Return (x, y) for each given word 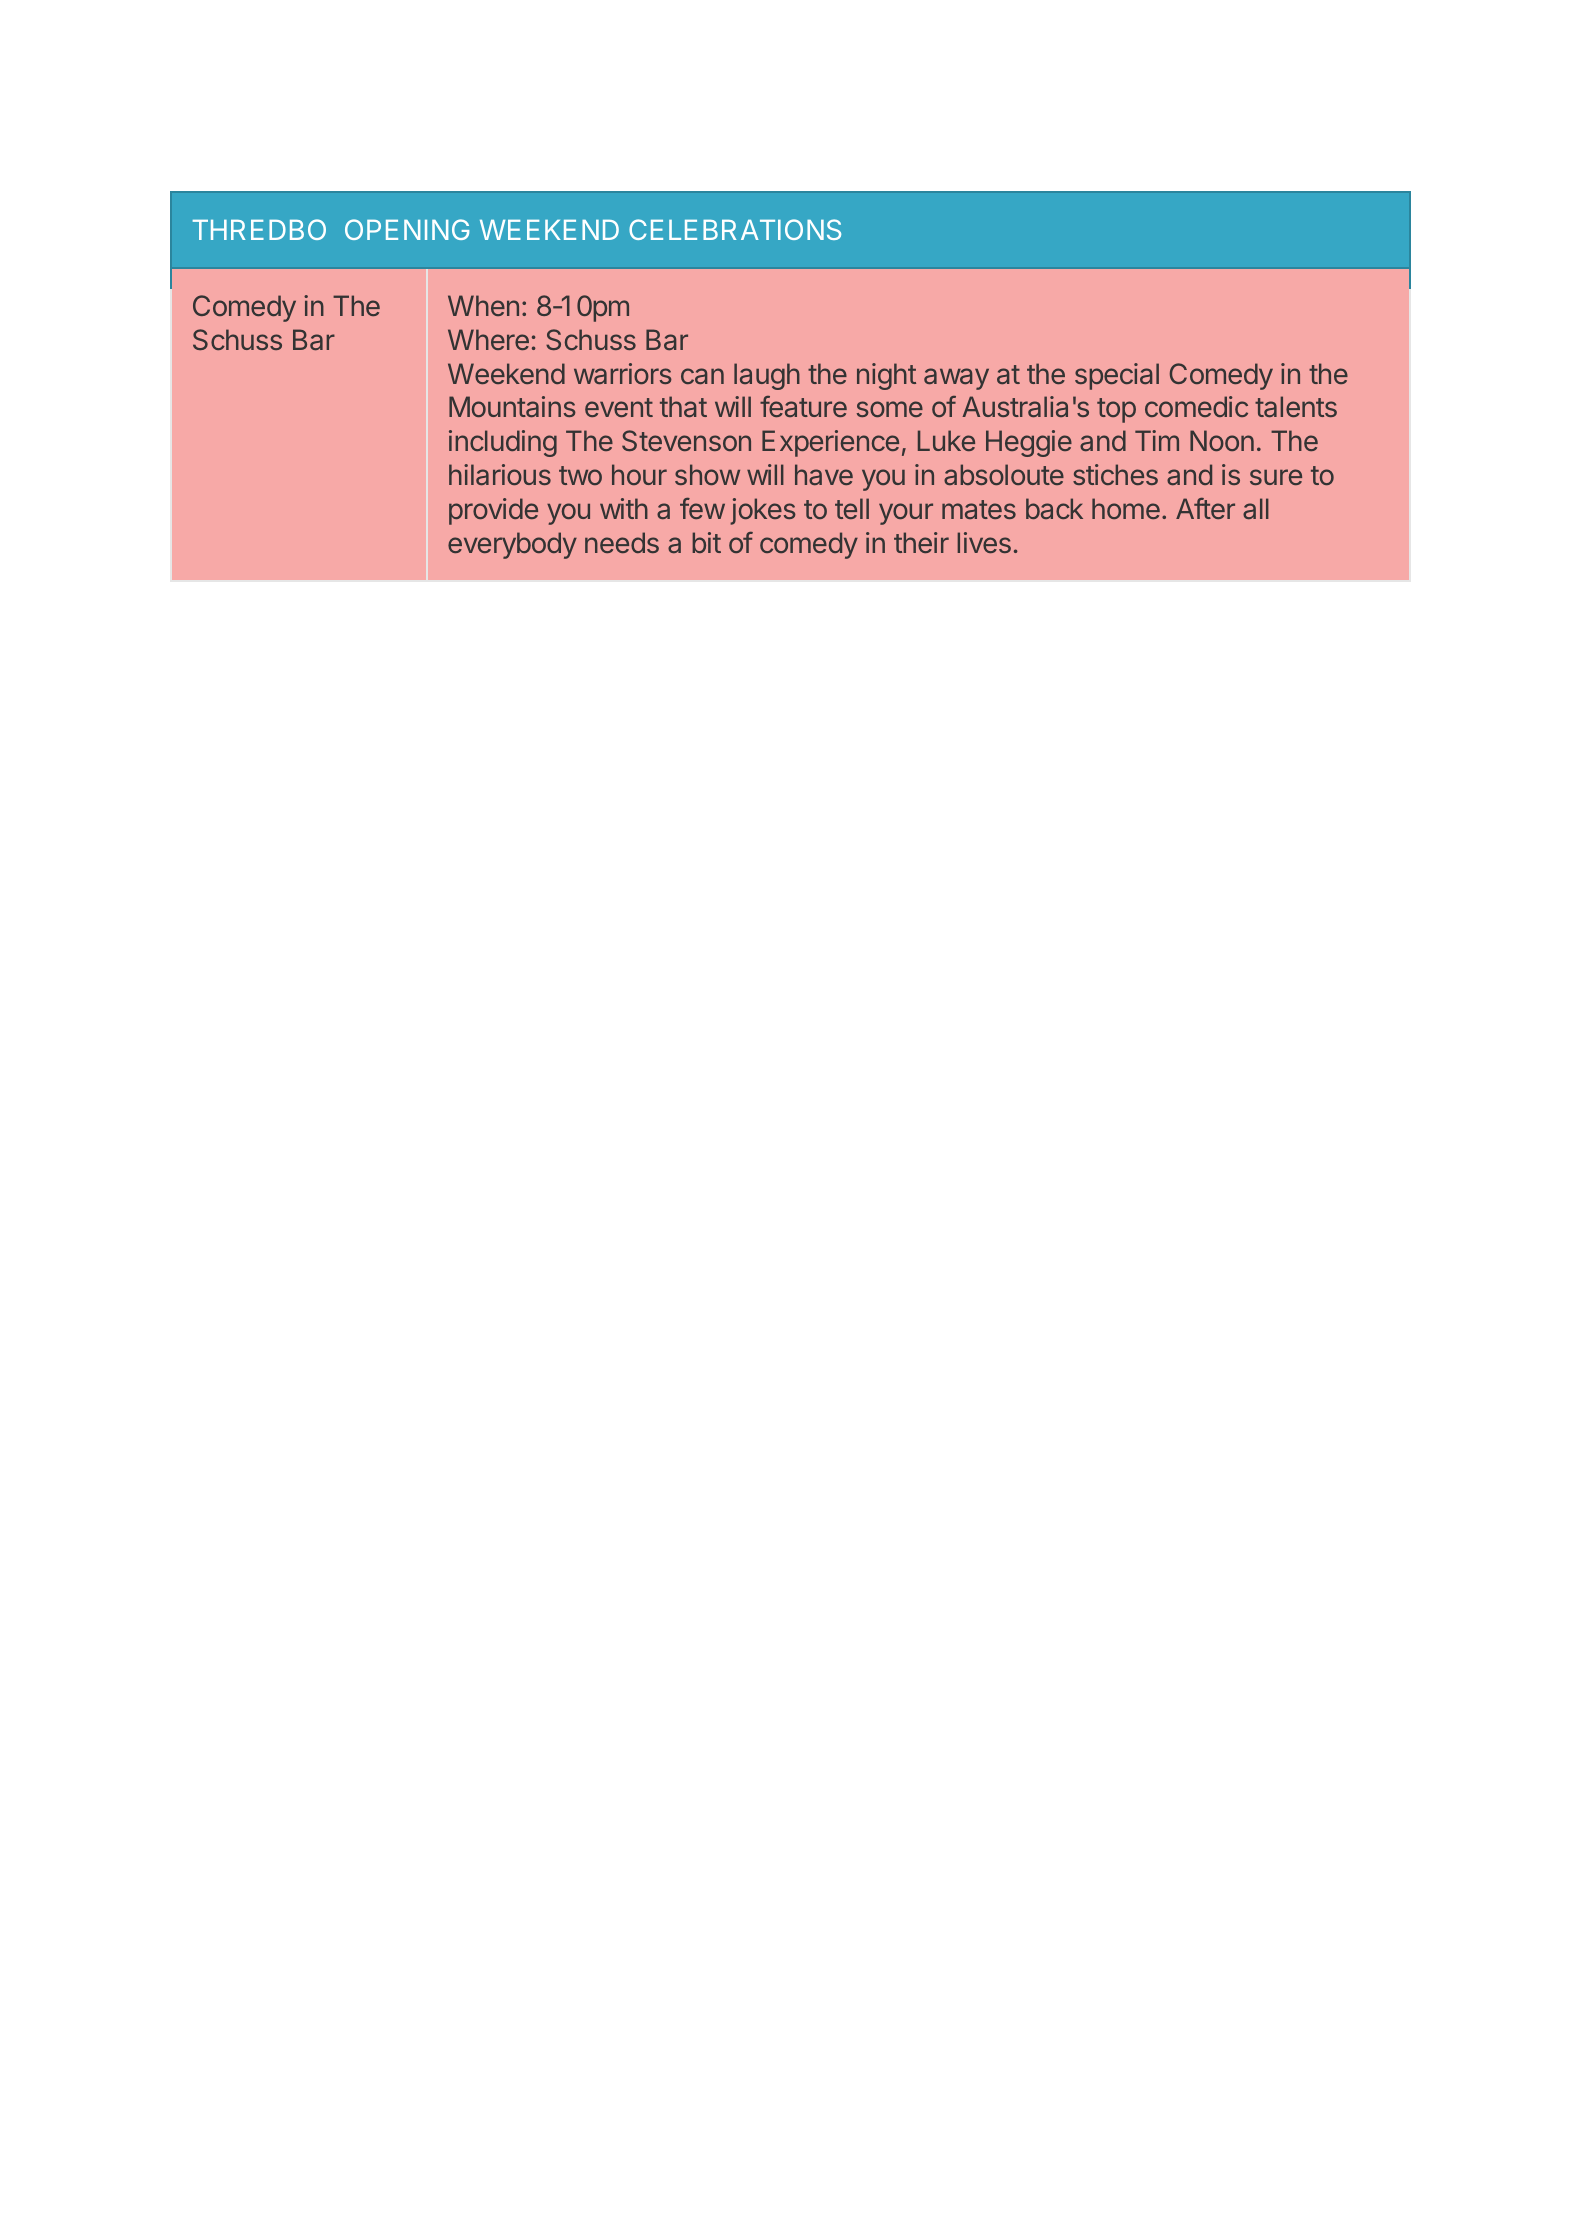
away (956, 379)
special (1117, 376)
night (886, 376)
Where (488, 339)
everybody (512, 545)
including (503, 443)
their (921, 542)
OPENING (407, 229)
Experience (830, 443)
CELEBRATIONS (735, 229)
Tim (1157, 440)
